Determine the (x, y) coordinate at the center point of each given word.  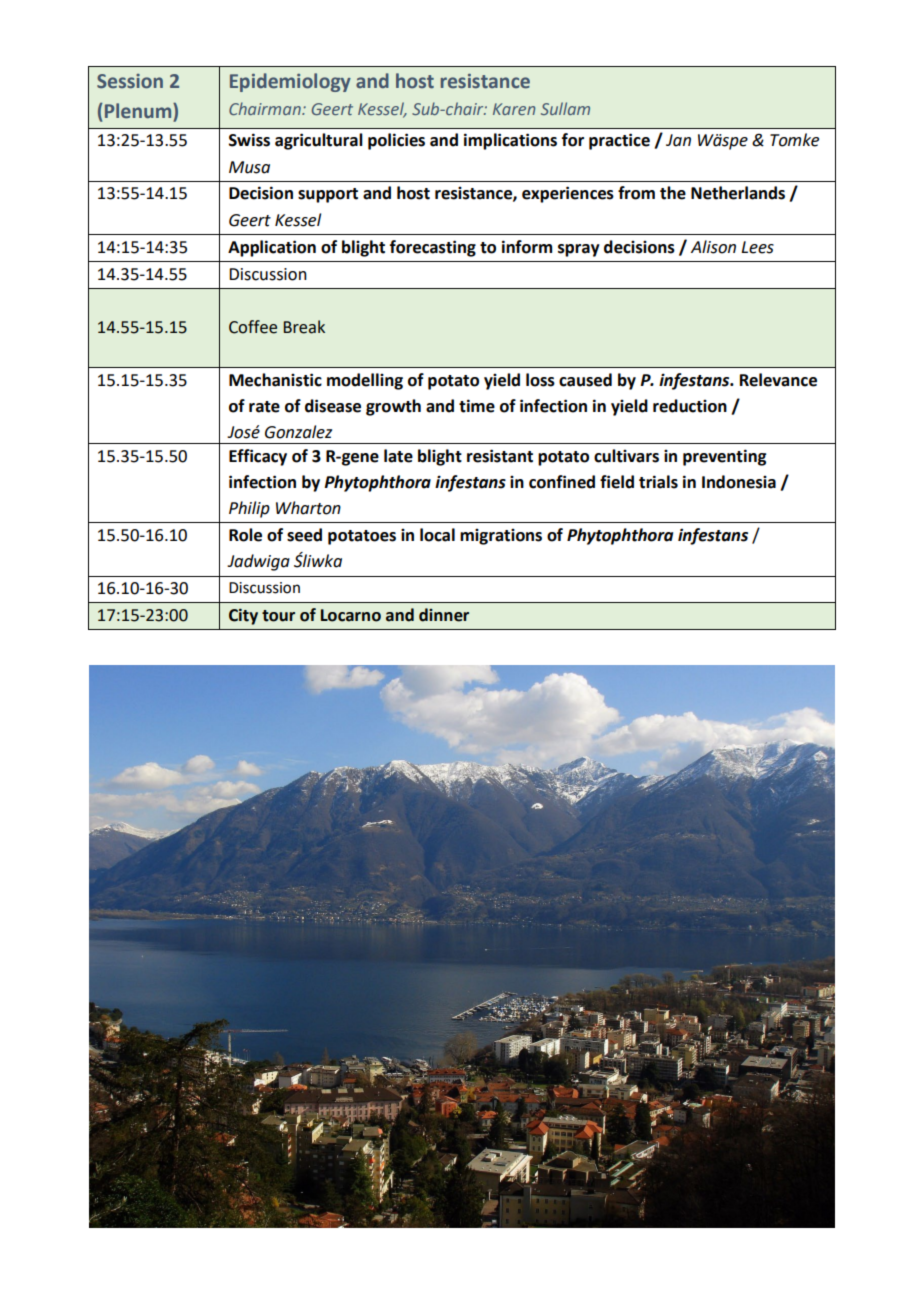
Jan (678, 140)
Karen (514, 109)
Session (130, 81)
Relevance (778, 380)
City (243, 616)
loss (540, 380)
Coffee (253, 327)
